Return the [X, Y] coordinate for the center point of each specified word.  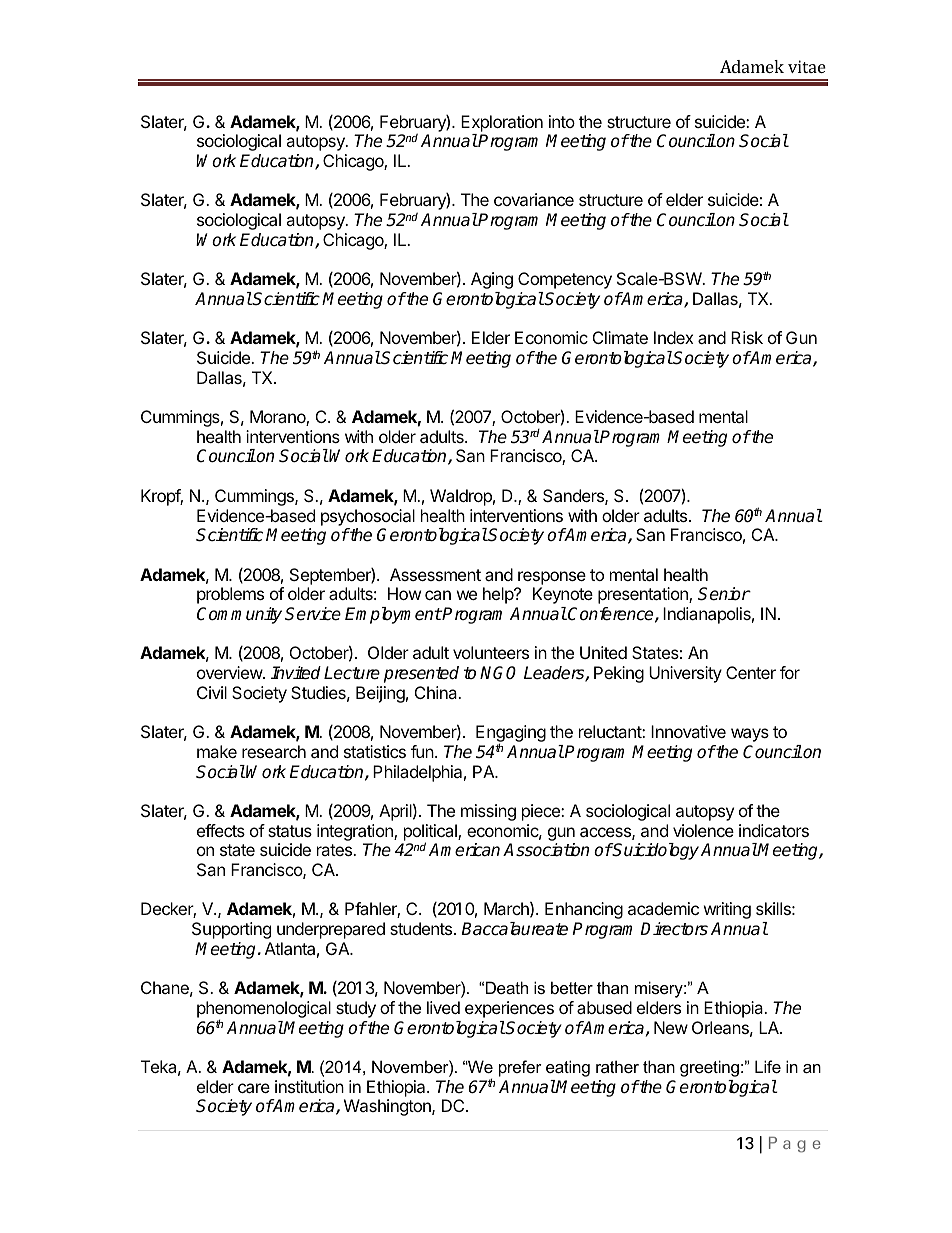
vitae [807, 66]
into [562, 121]
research [274, 751]
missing [488, 812]
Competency [565, 280]
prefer [520, 1068]
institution [309, 1086]
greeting [709, 1068]
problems [230, 595]
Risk [747, 337]
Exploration [502, 123]
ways [750, 735]
